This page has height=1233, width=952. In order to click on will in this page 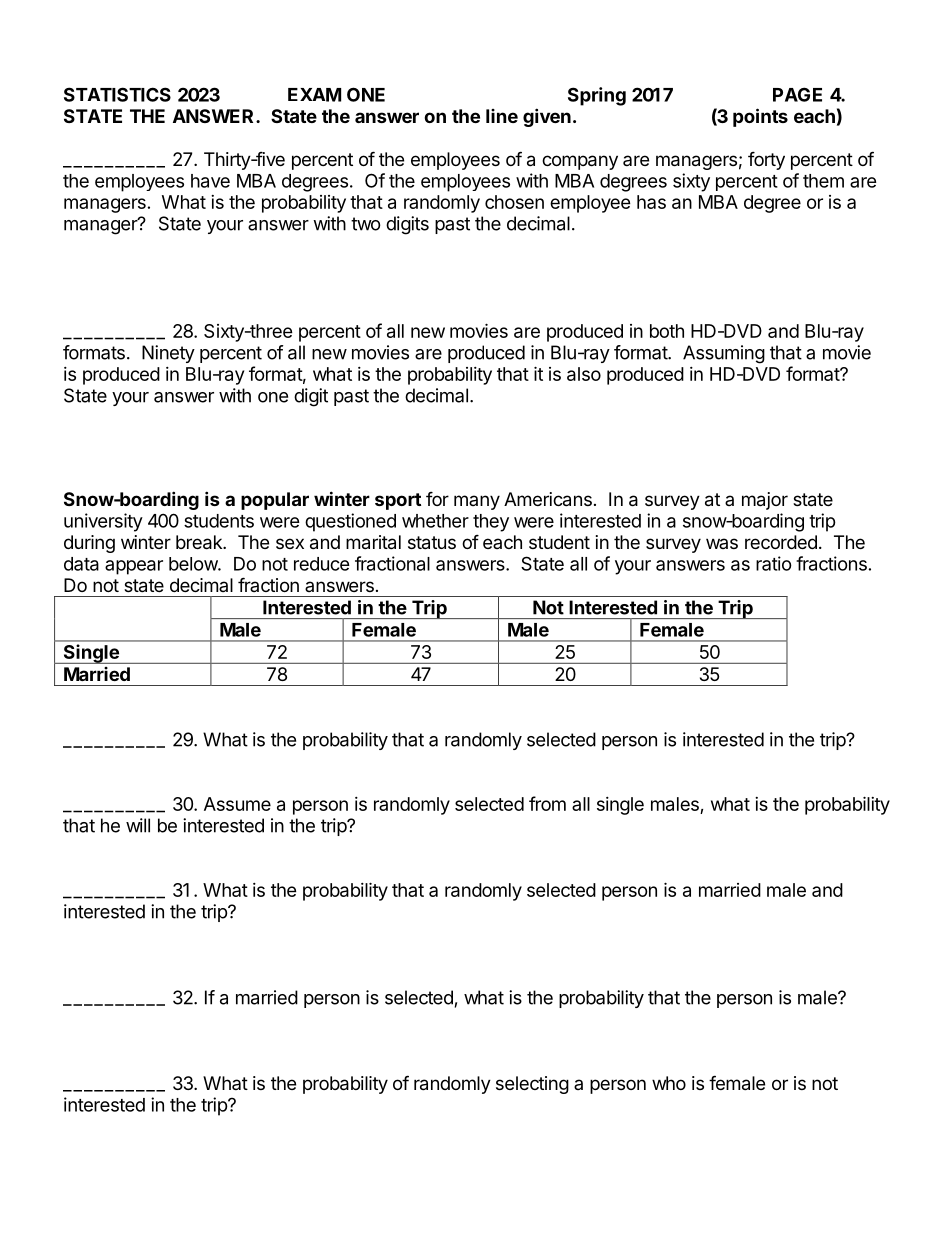, I will do `click(138, 825)`.
